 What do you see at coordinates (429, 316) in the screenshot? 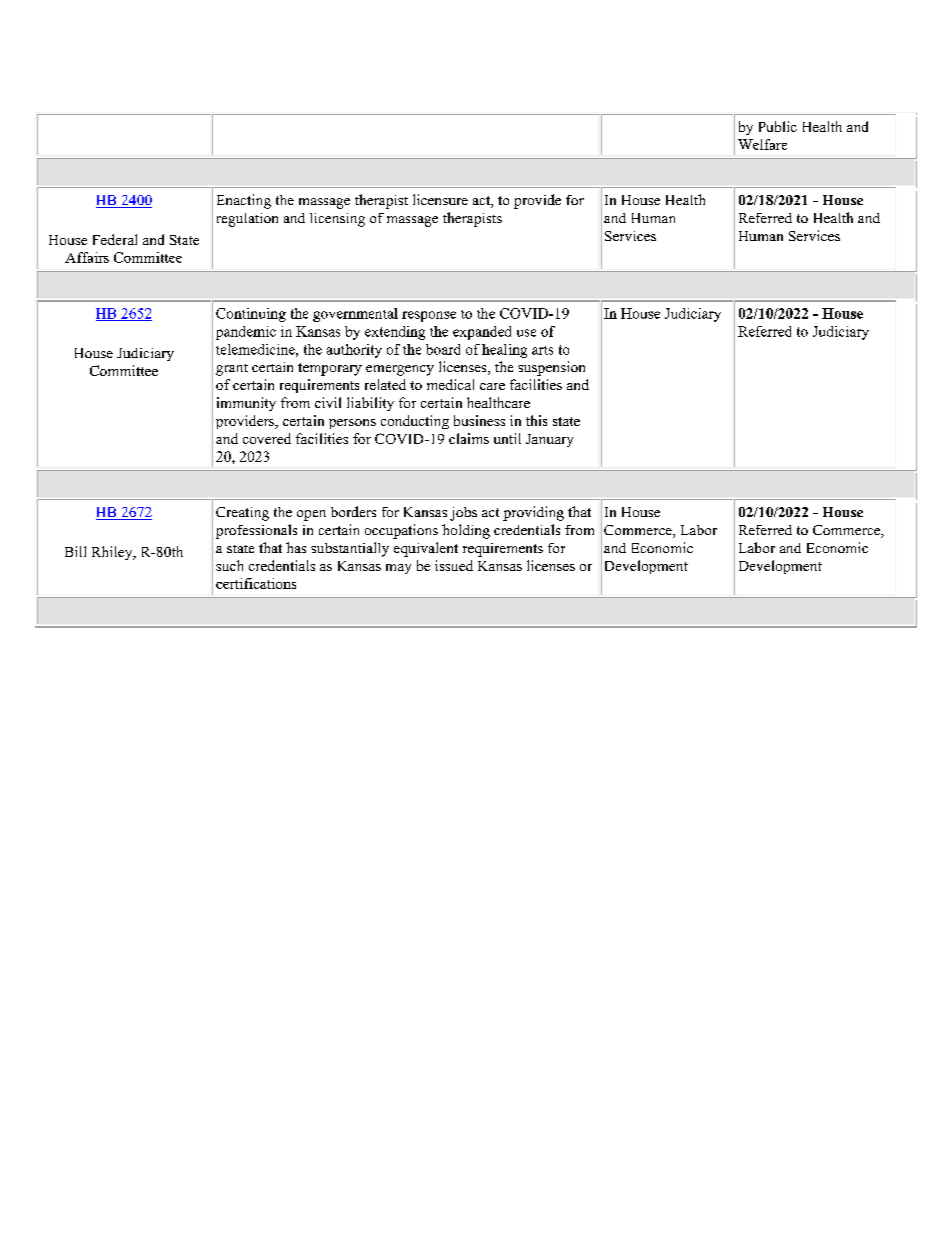
I see `response` at bounding box center [429, 316].
